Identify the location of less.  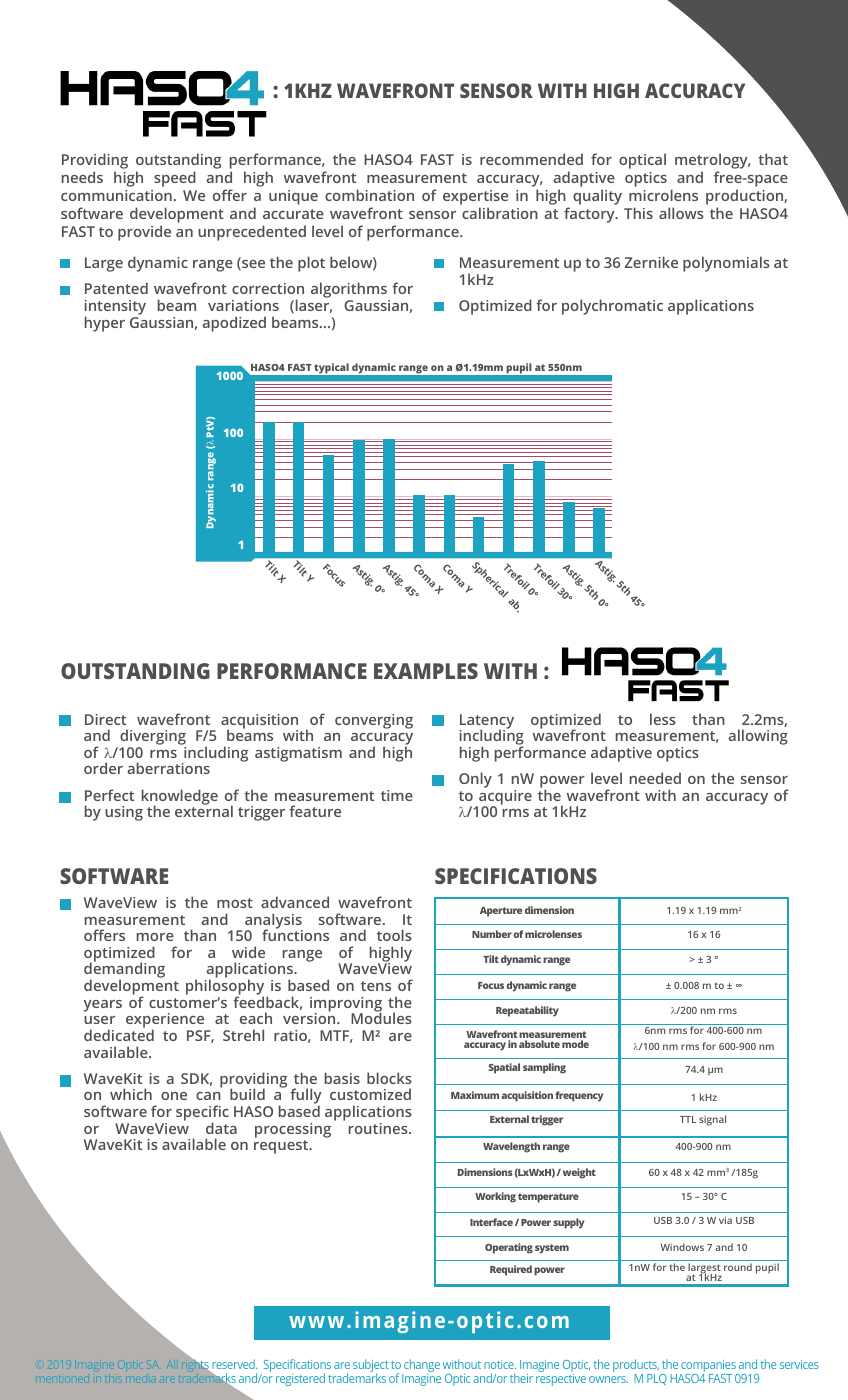
(663, 719).
